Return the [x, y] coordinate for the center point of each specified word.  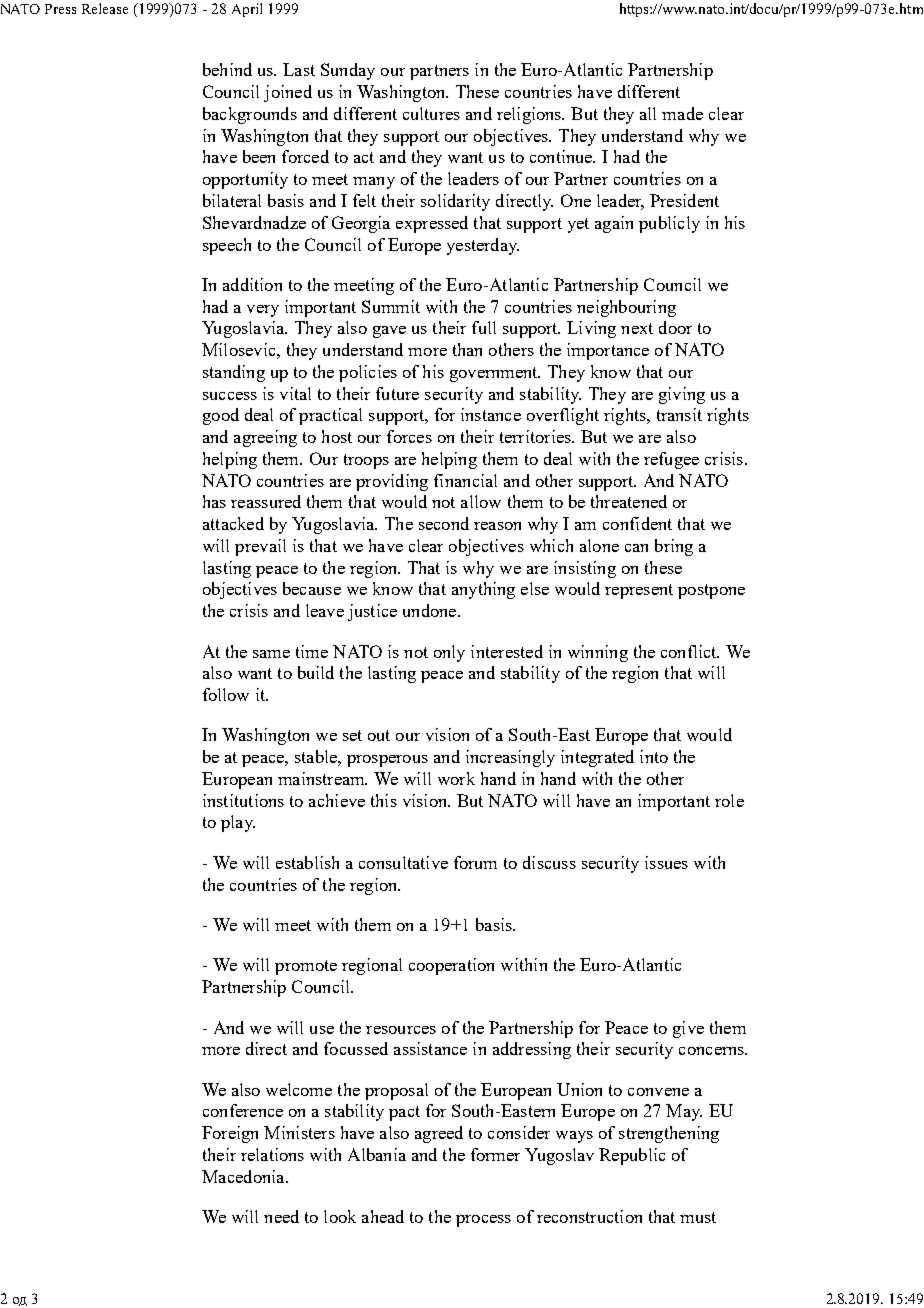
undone [431, 610]
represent [639, 591]
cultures [431, 113]
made [682, 113]
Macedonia [244, 1176]
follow [226, 694]
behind [227, 69]
